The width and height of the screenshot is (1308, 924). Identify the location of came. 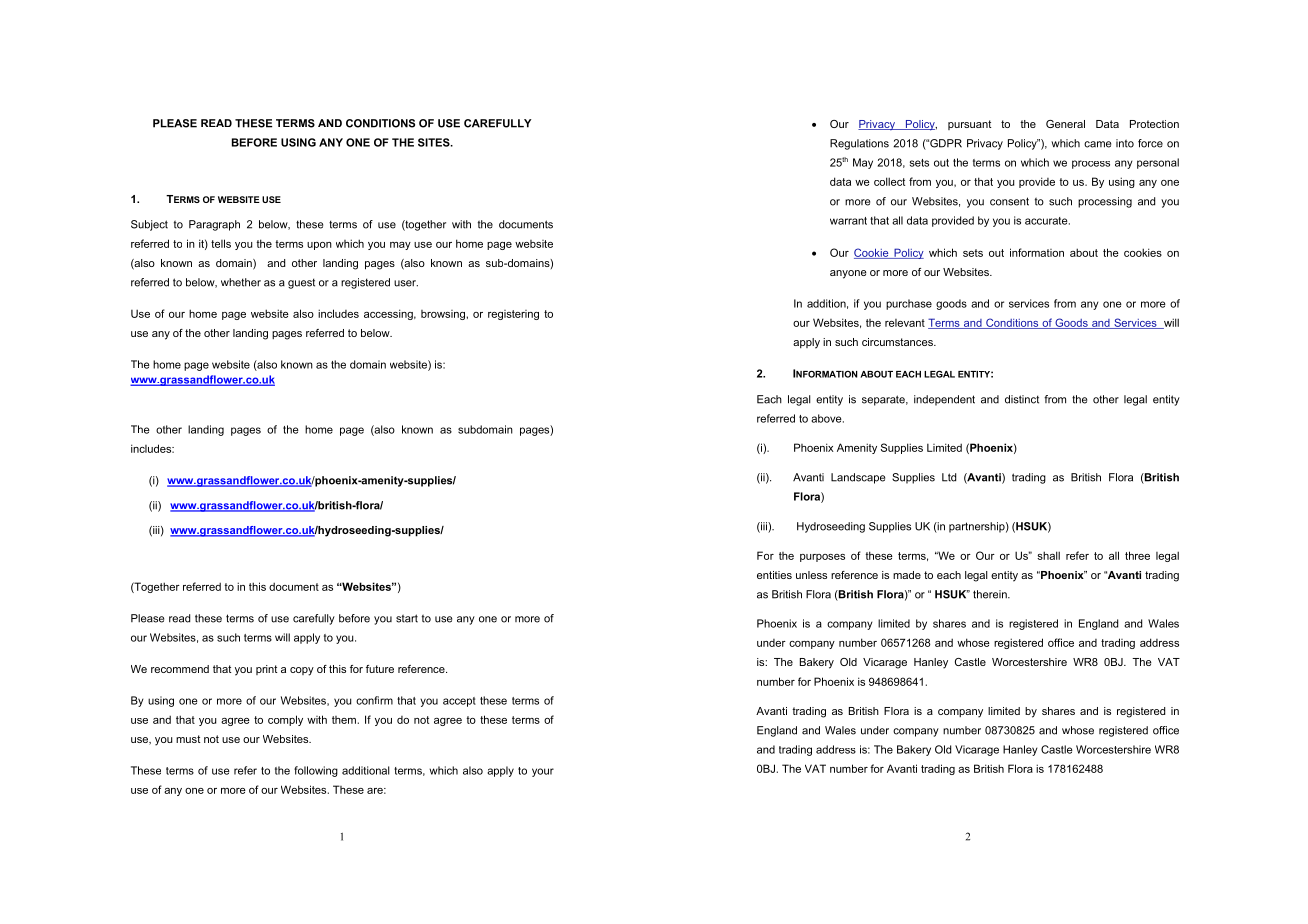
(1097, 144).
